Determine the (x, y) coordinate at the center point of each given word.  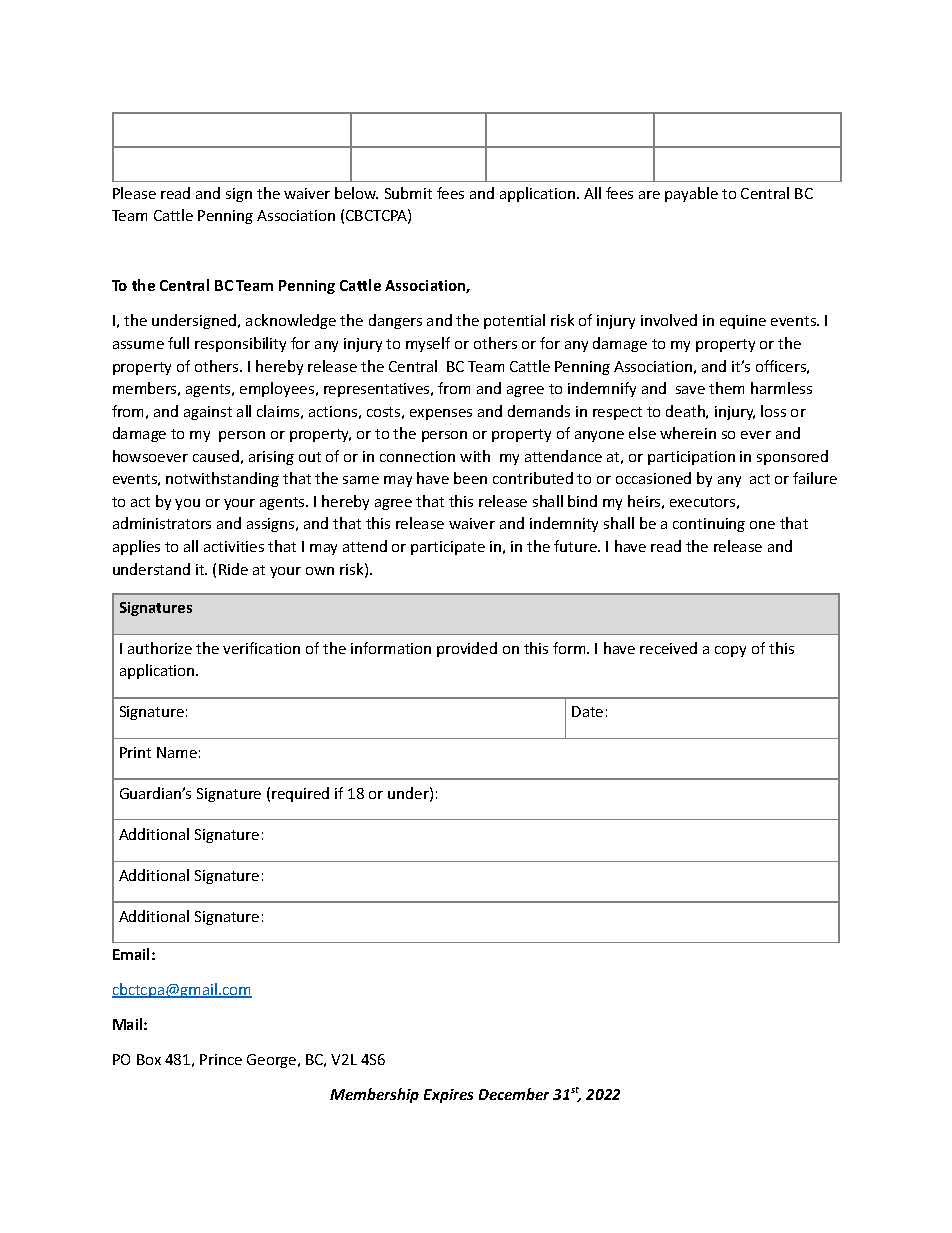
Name (177, 752)
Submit (408, 193)
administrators (162, 523)
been (470, 478)
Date (587, 711)
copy (730, 651)
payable (691, 194)
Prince (221, 1059)
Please (134, 193)
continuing (709, 525)
